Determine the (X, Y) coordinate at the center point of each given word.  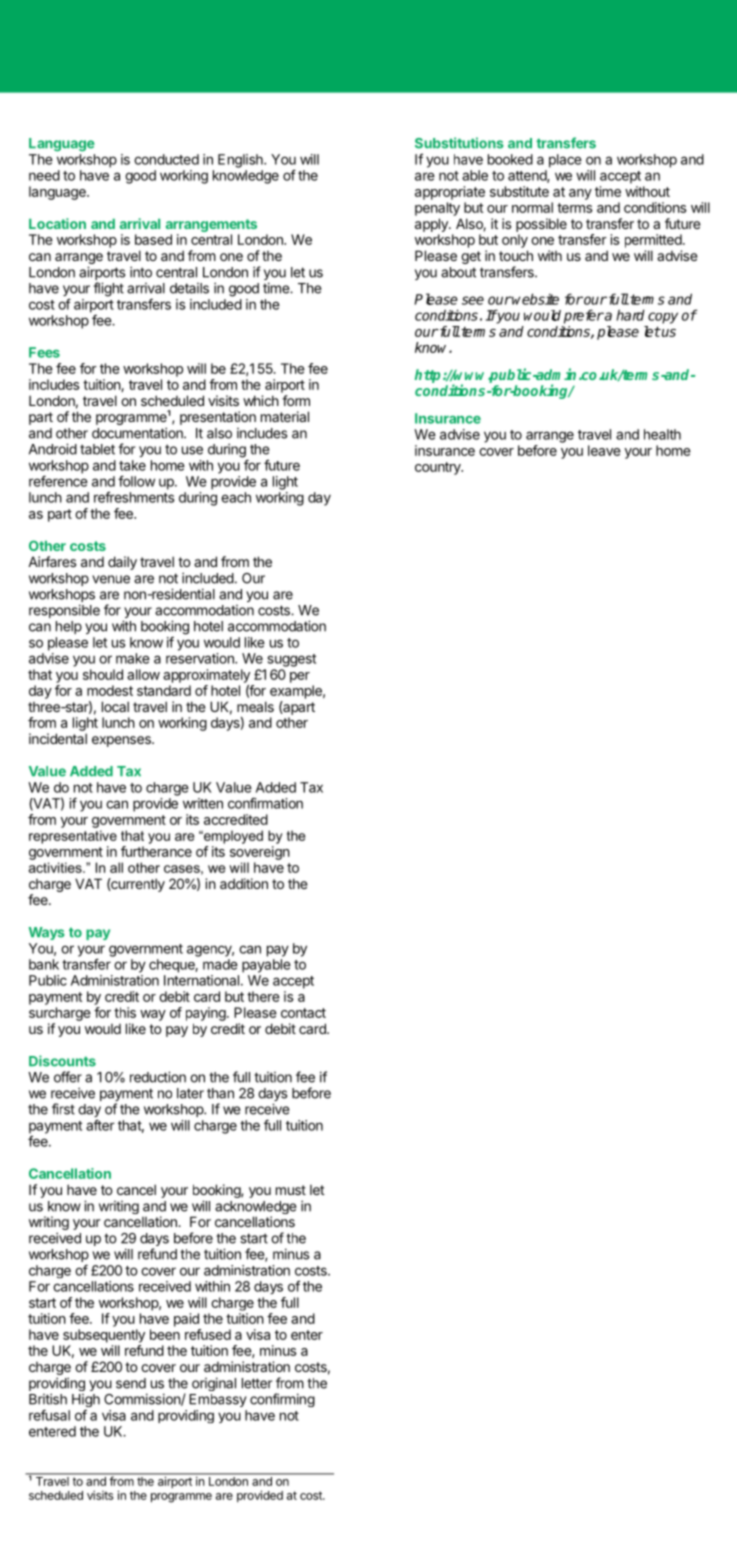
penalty (437, 209)
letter (257, 1383)
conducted (166, 159)
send (131, 1383)
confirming (282, 1400)
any (580, 194)
